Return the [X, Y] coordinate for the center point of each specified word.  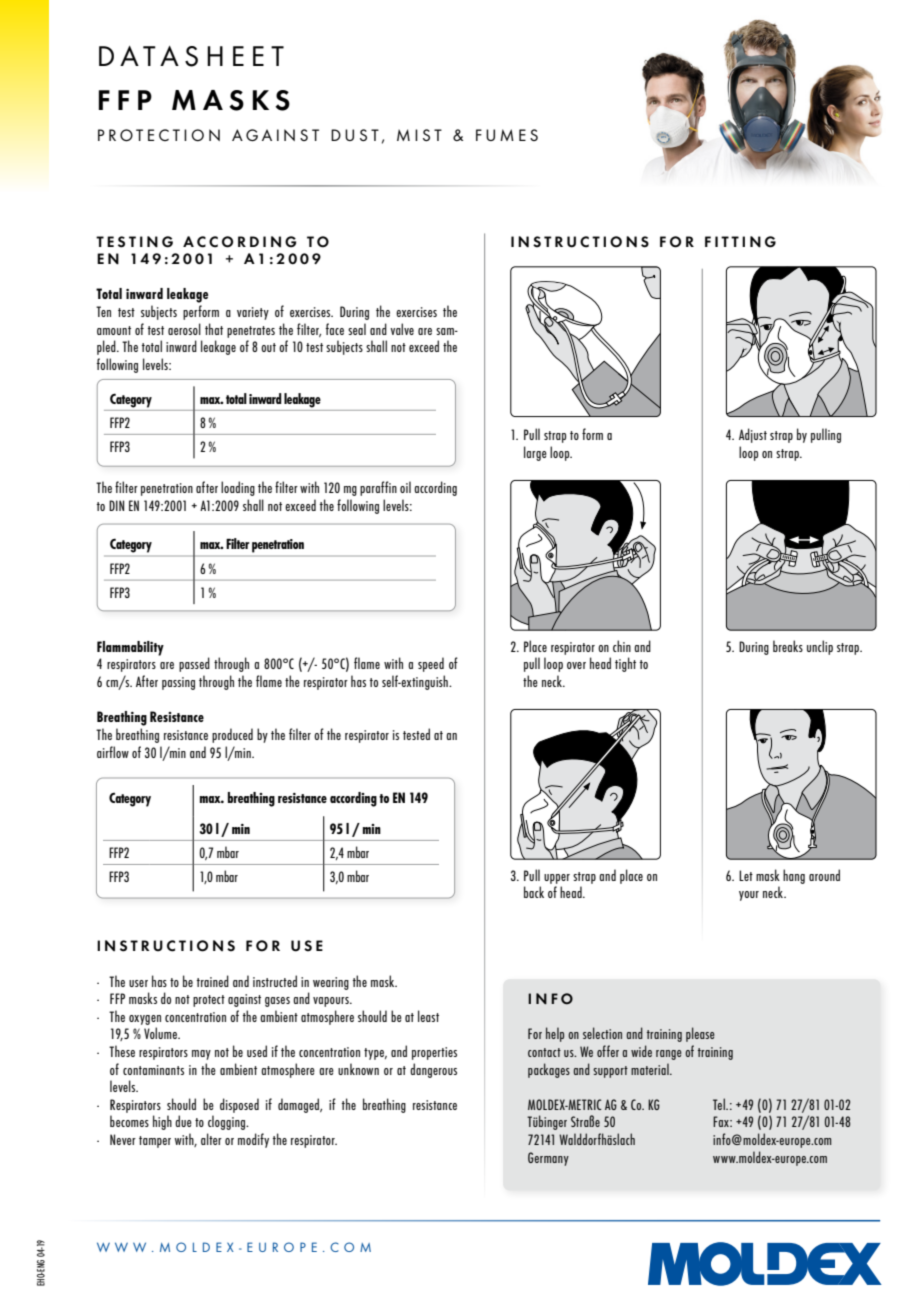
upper [557, 879]
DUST [355, 135]
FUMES [507, 135]
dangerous [433, 1070]
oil [405, 487]
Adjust [753, 435]
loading [238, 488]
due [183, 1121]
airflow [113, 752]
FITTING [740, 242]
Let [746, 875]
